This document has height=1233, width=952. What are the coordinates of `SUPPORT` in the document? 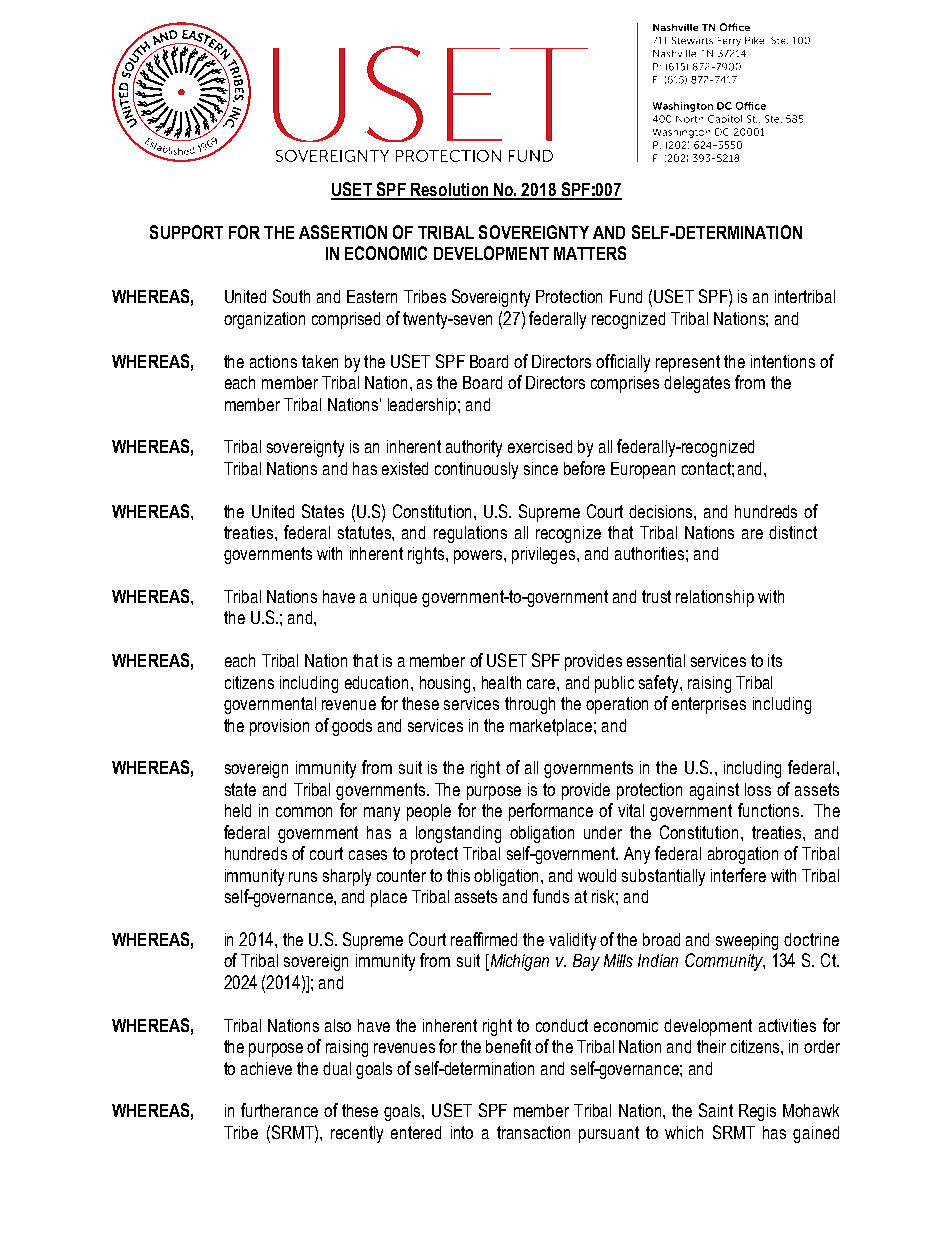 It's located at (186, 232).
